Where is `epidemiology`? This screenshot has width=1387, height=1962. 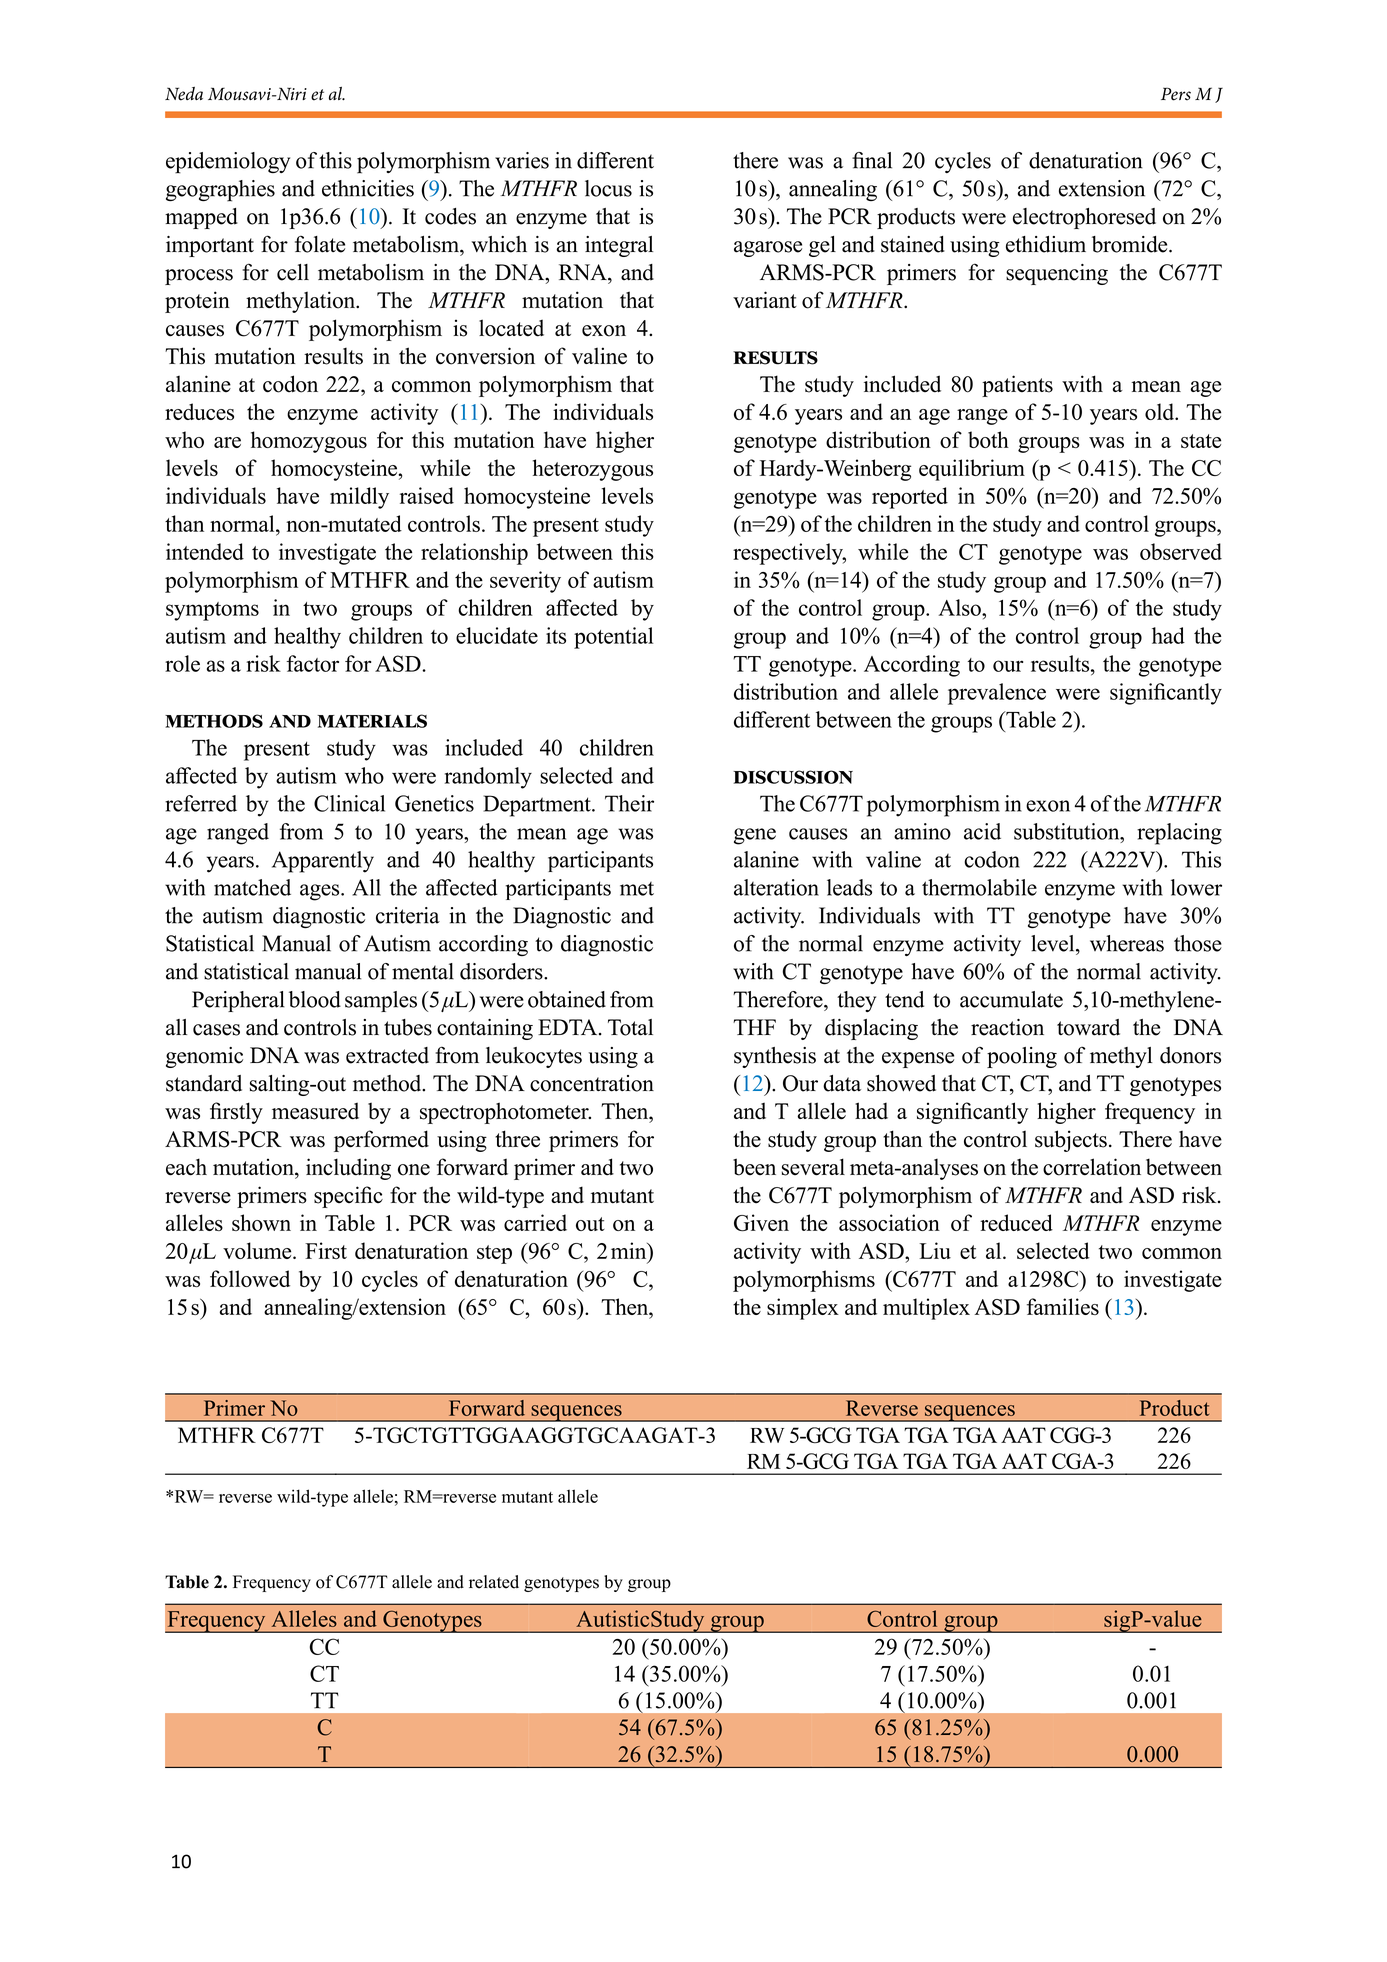 epidemiology is located at coordinates (228, 163).
